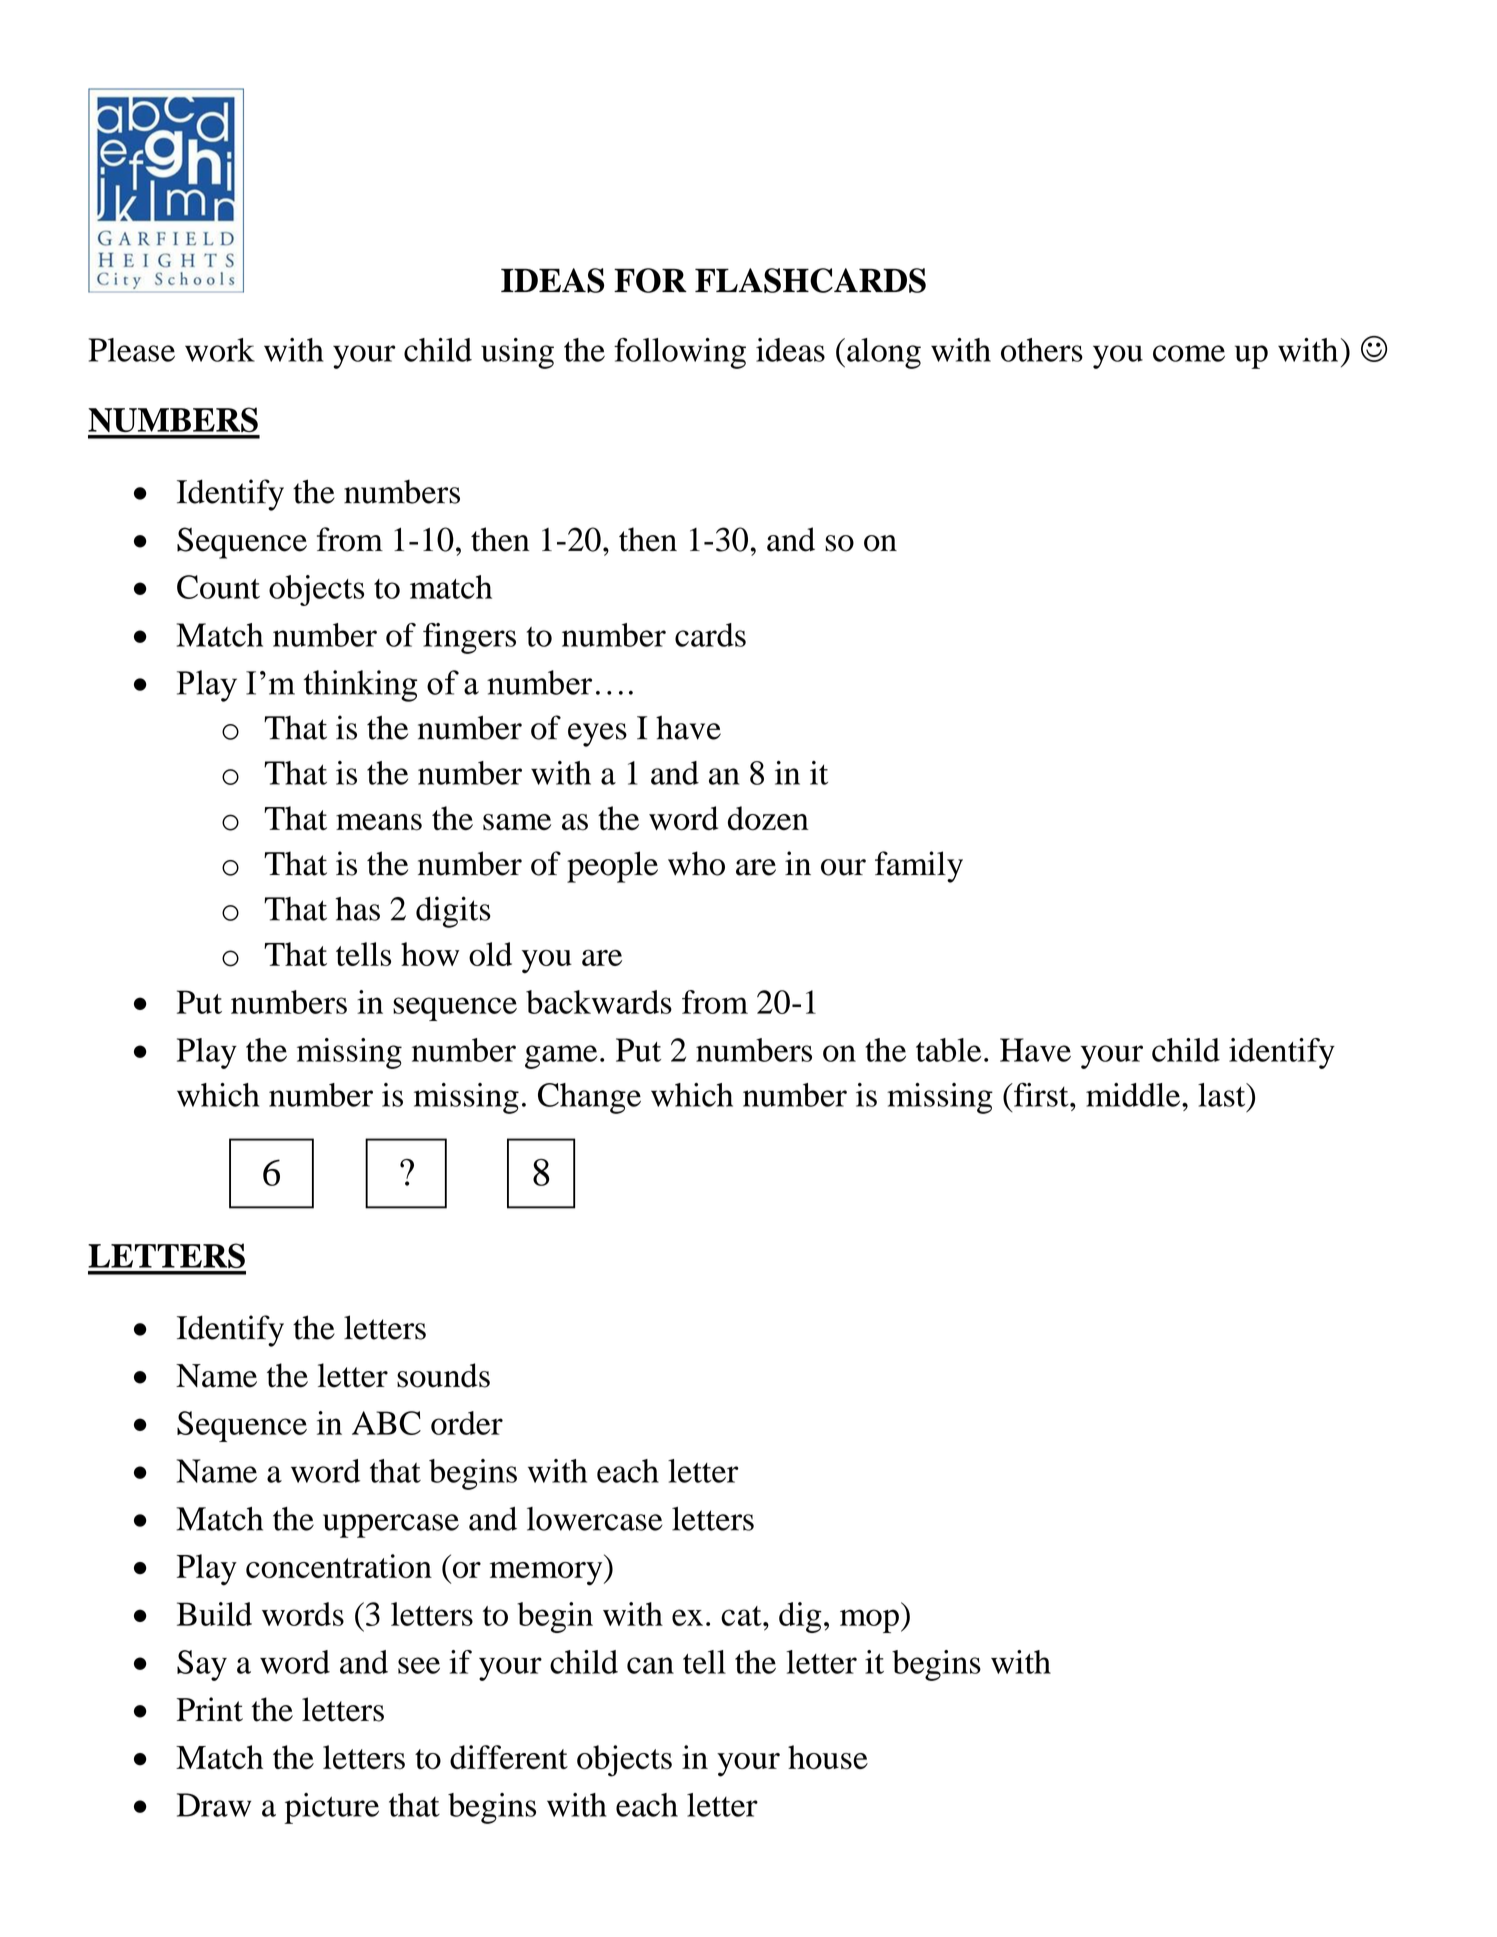  What do you see at coordinates (214, 1805) in the screenshot?
I see `Draw` at bounding box center [214, 1805].
